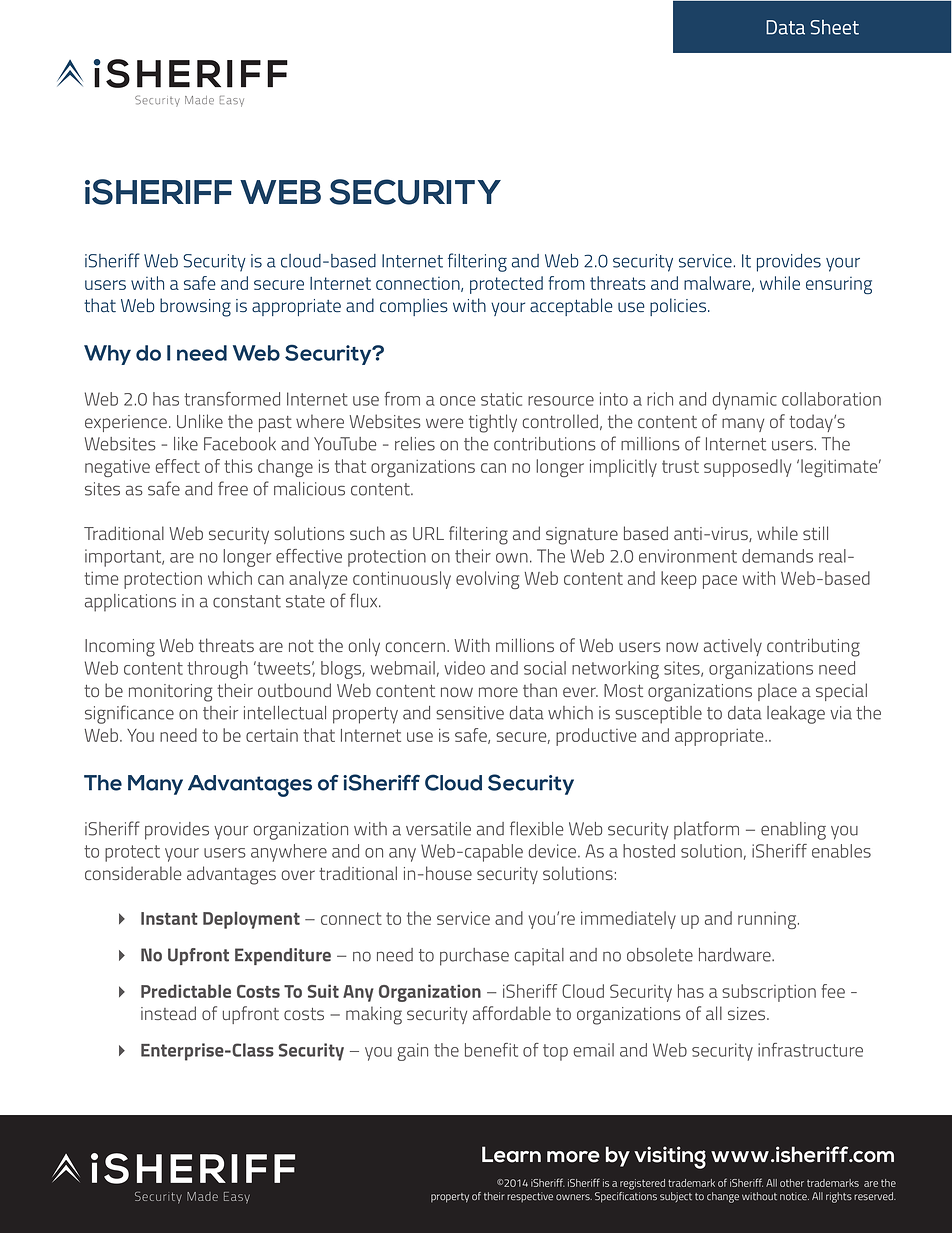  Describe the element at coordinates (414, 307) in the screenshot. I see `complies` at that location.
